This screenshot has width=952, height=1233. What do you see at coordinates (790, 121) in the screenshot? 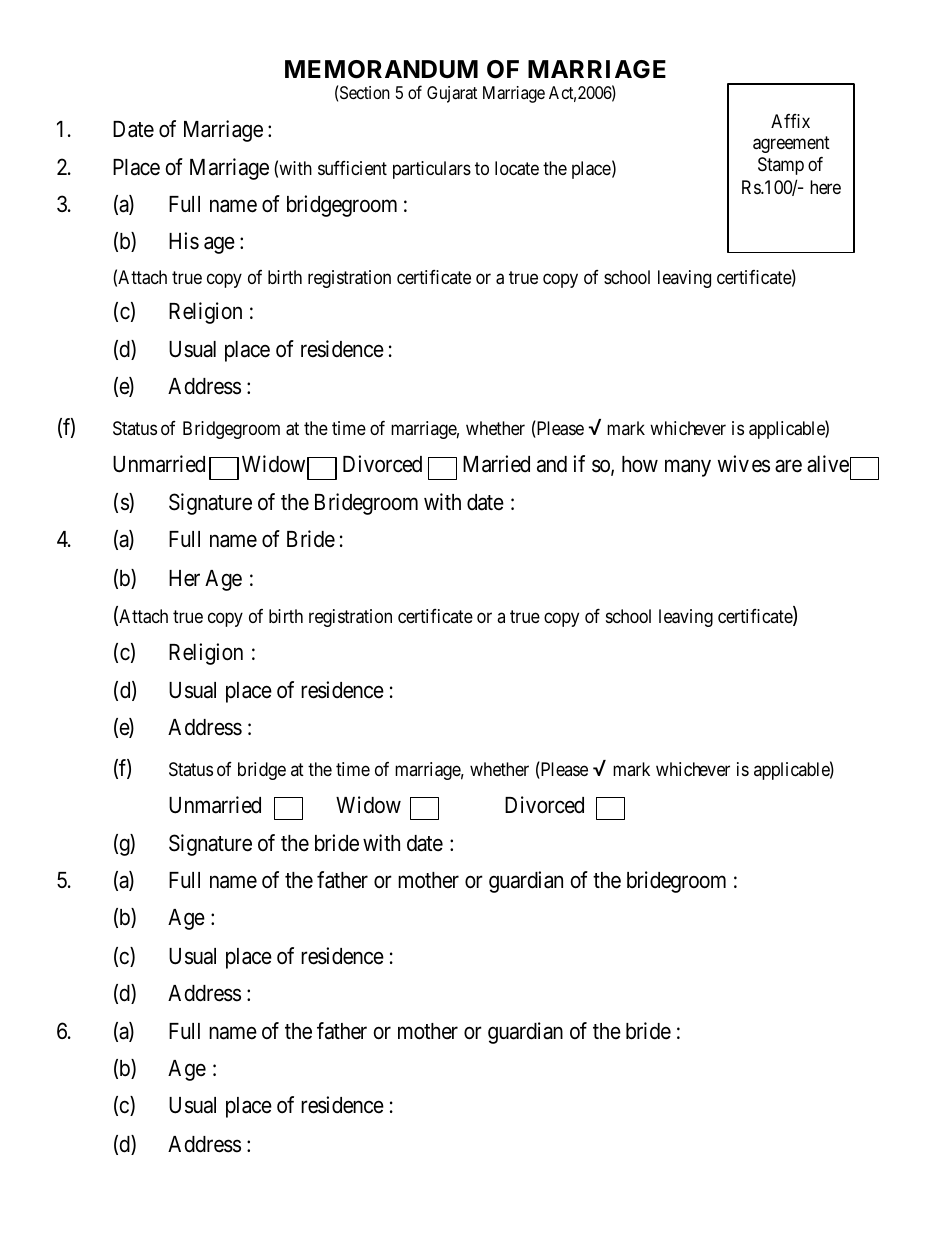
I see `Affix` at bounding box center [790, 121].
